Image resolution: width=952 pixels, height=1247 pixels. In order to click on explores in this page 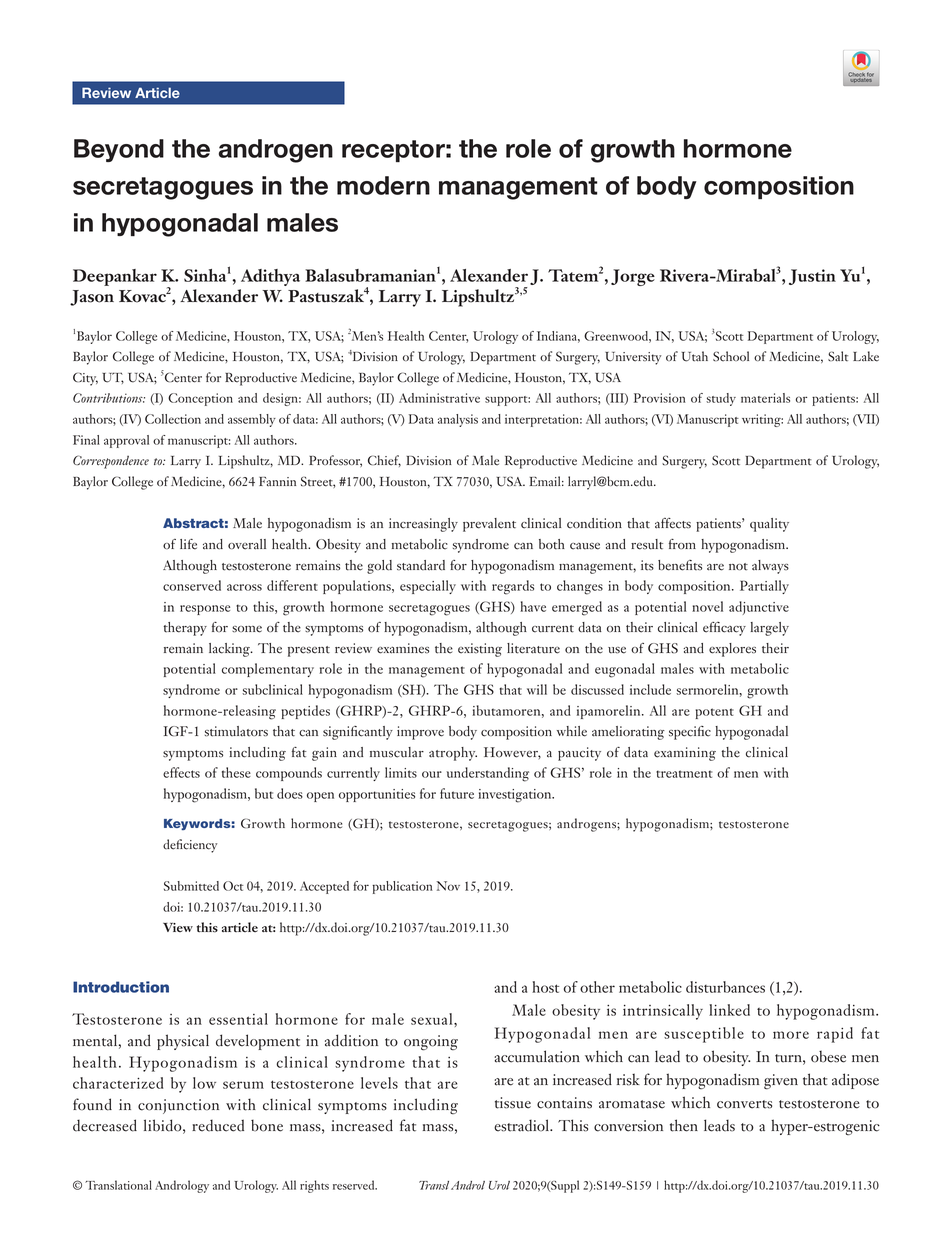, I will do `click(732, 650)`.
